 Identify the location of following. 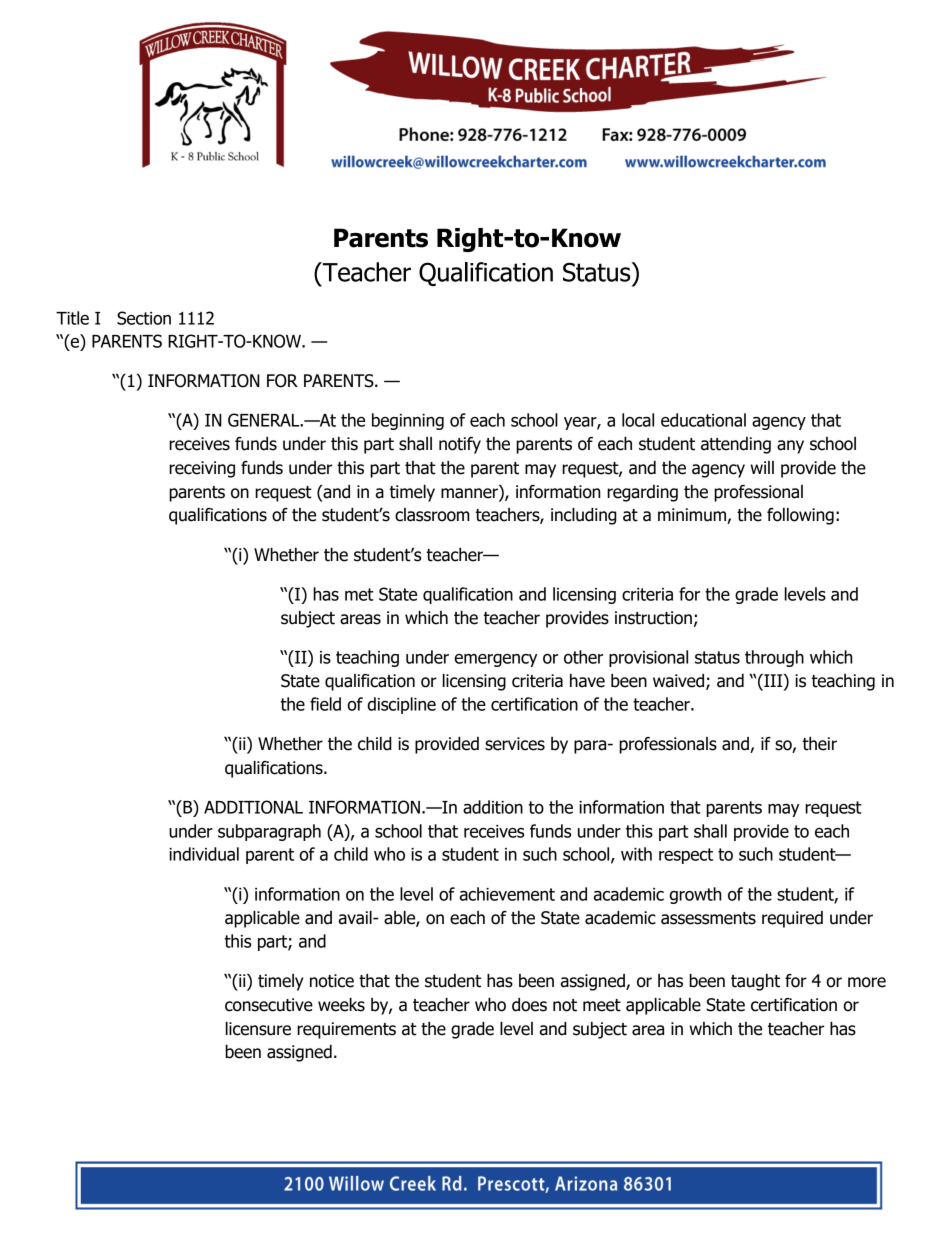
(800, 516).
